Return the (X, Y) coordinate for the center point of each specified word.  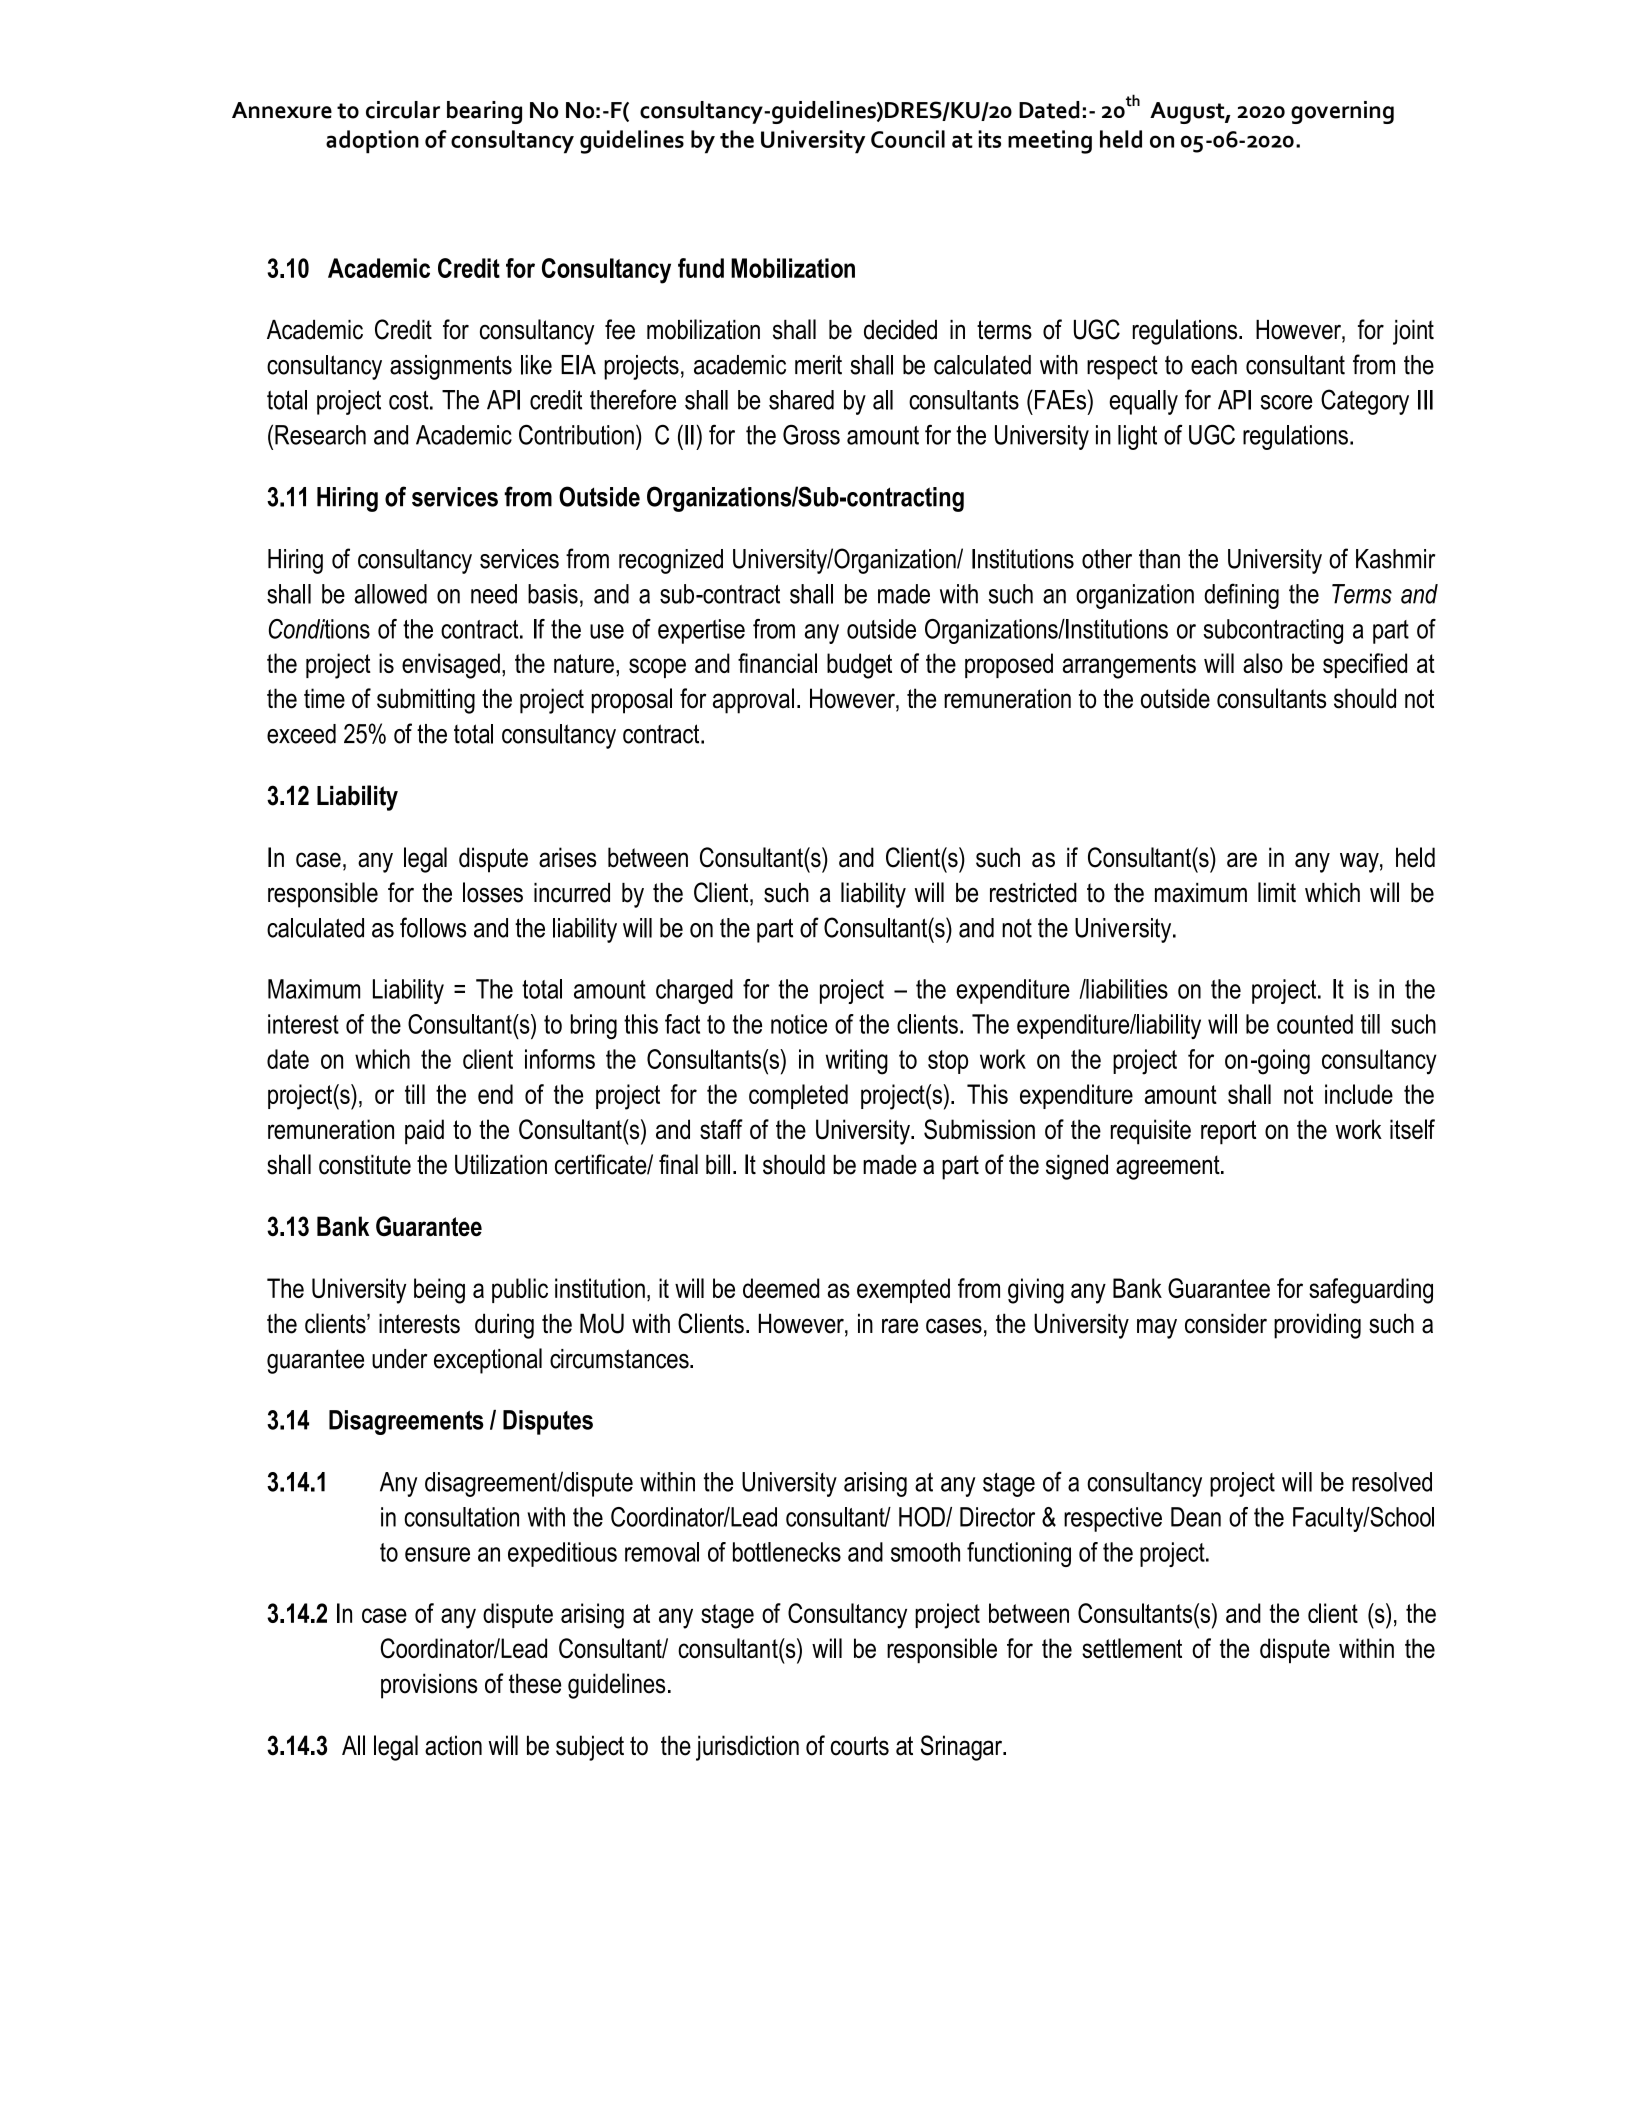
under (399, 1359)
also (1263, 663)
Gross (811, 434)
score (1286, 402)
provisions (429, 1686)
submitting (426, 701)
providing (1317, 1326)
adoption (372, 142)
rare (900, 1326)
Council (908, 139)
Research (320, 435)
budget (859, 666)
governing (1342, 112)
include (1359, 1094)
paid (424, 1132)
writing (856, 1062)
